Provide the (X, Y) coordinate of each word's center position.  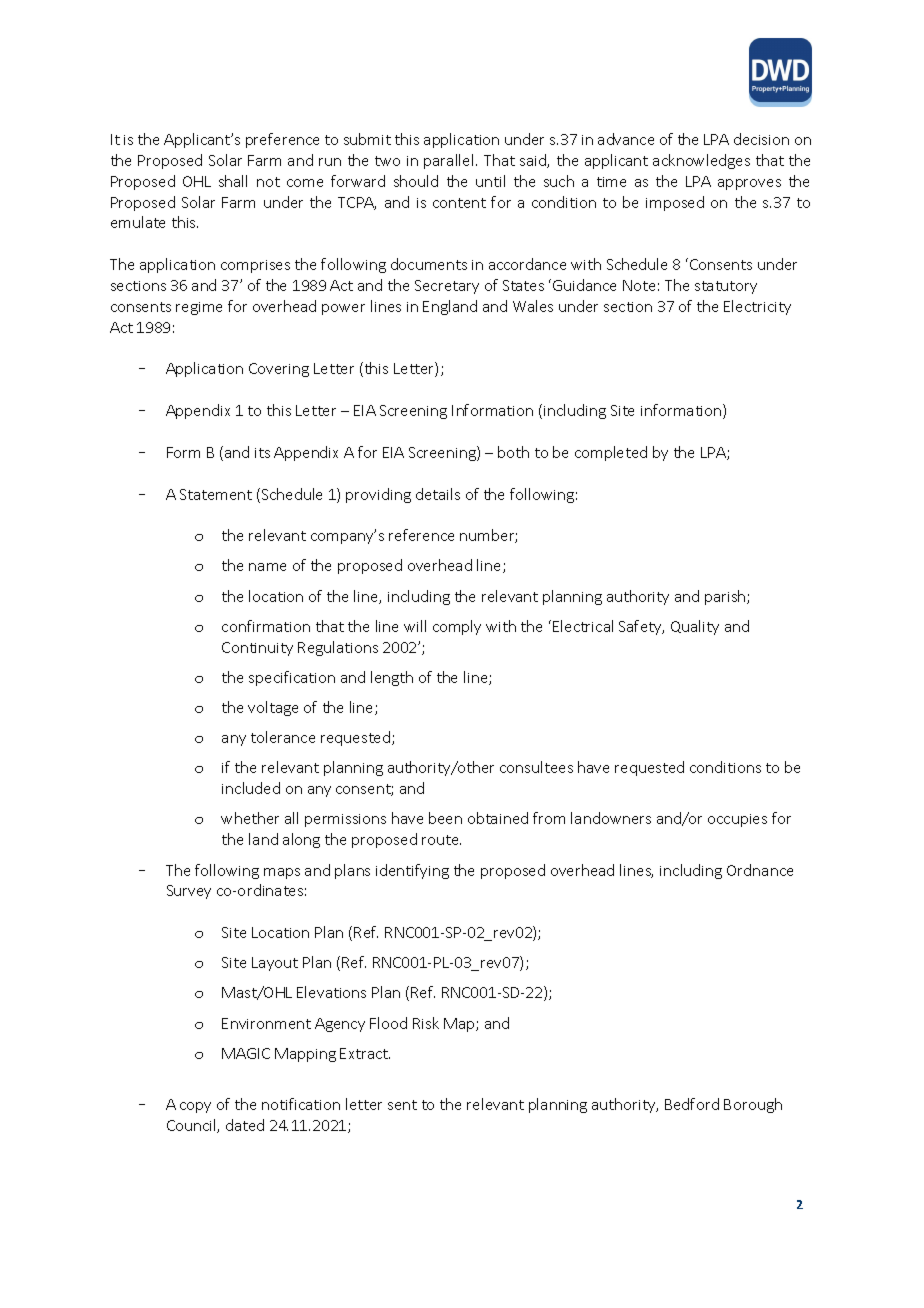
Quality (695, 627)
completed (611, 453)
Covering (279, 370)
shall (233, 181)
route (441, 840)
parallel (450, 161)
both (513, 452)
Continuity (257, 649)
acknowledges (701, 161)
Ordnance (760, 870)
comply (457, 627)
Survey (189, 892)
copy (195, 1107)
